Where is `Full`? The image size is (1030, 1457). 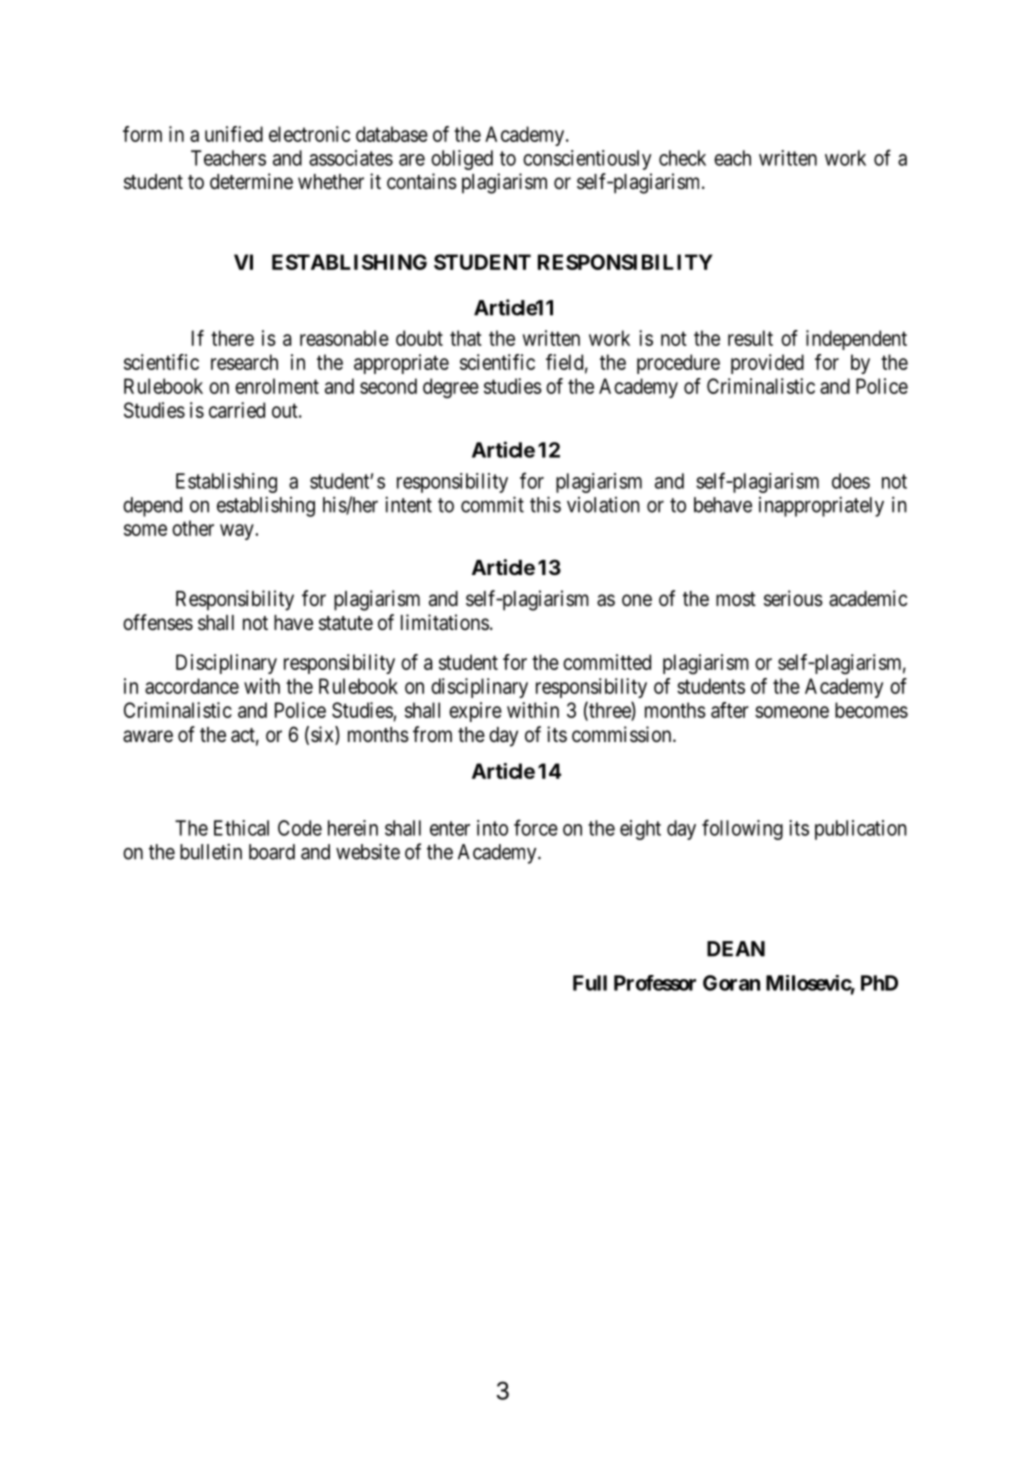 Full is located at coordinates (590, 983).
